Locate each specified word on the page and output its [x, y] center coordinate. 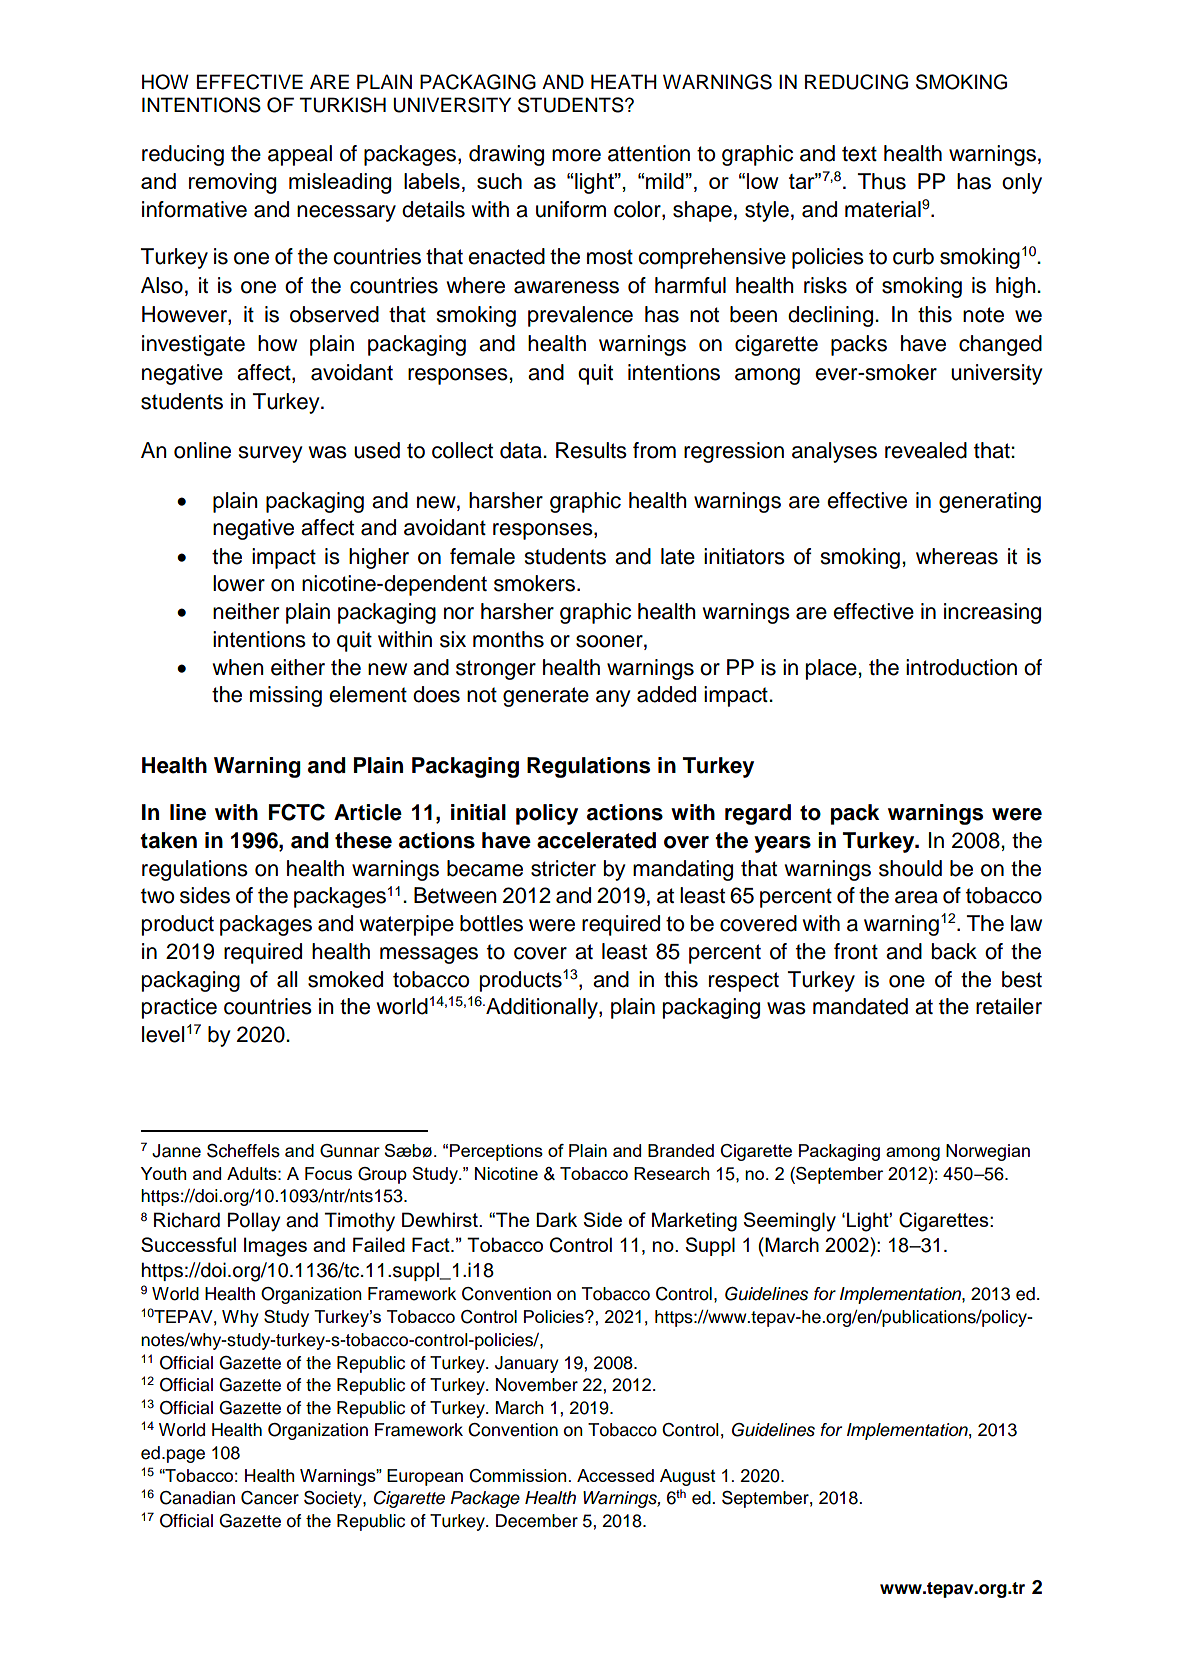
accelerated [596, 840]
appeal [300, 155]
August [688, 1477]
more [576, 155]
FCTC [297, 812]
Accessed [615, 1475]
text [859, 154]
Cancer [270, 1498]
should [910, 868]
